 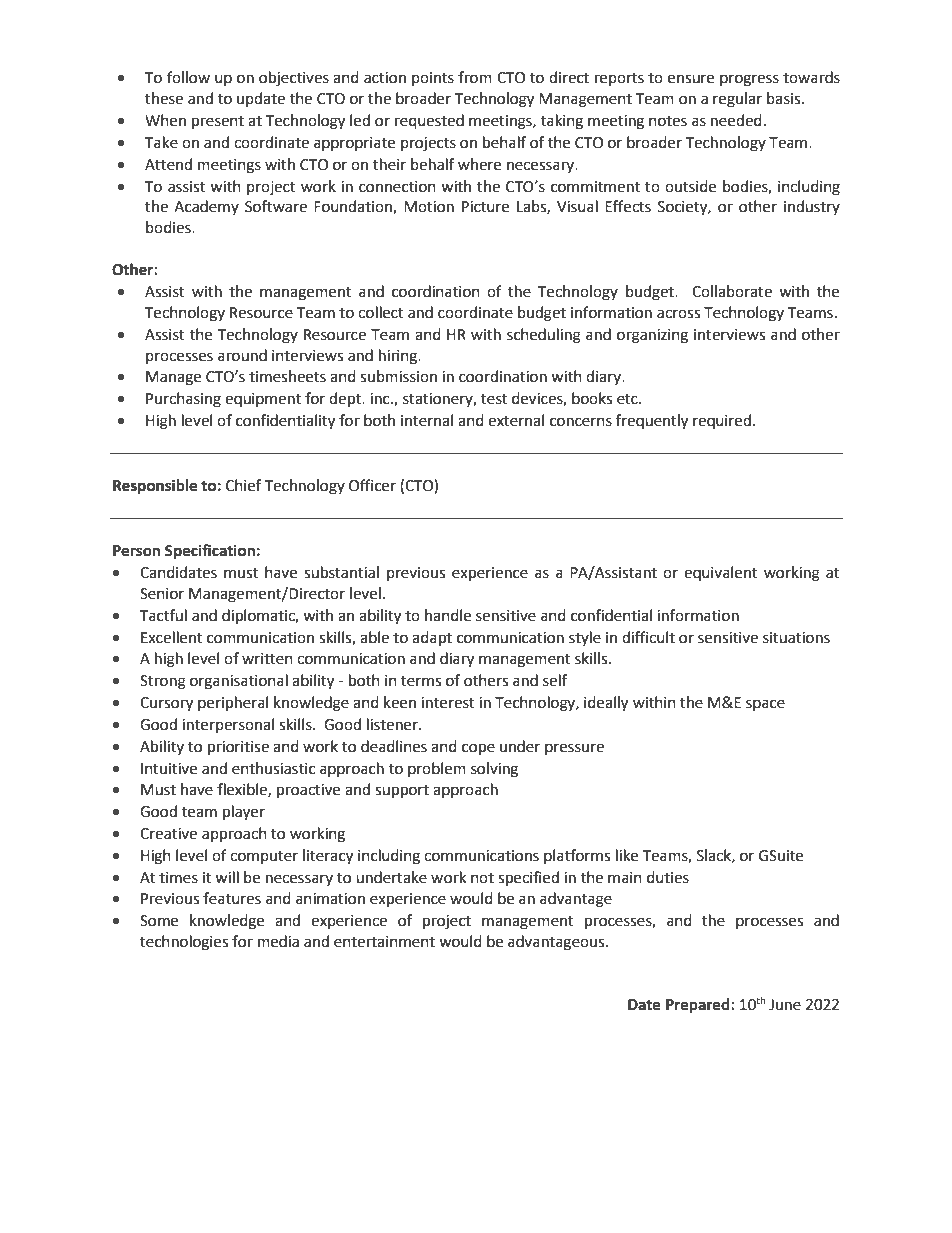 What do you see at coordinates (278, 941) in the image?
I see `media` at bounding box center [278, 941].
